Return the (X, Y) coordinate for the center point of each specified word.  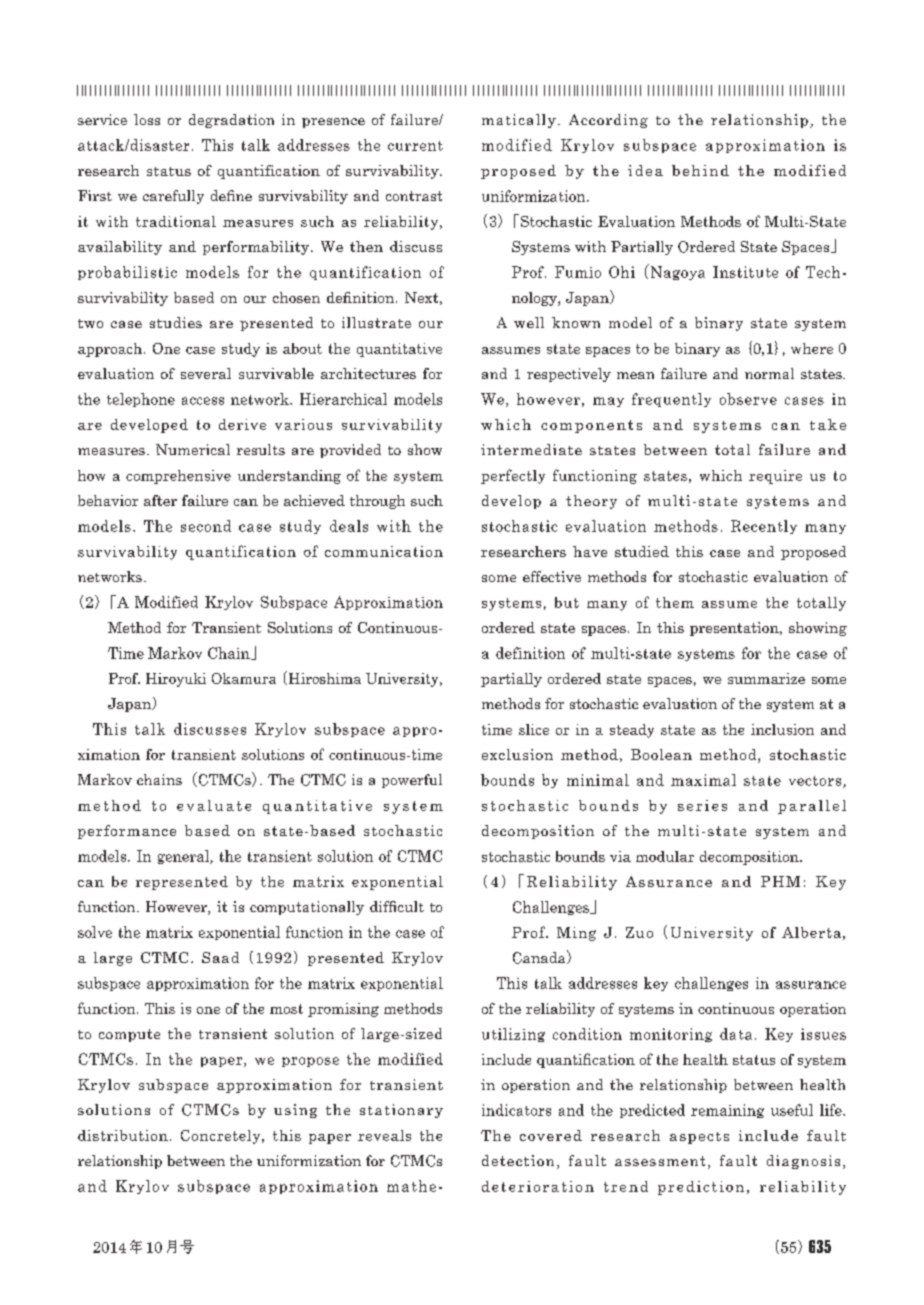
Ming (576, 934)
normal (769, 373)
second (206, 526)
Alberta (811, 932)
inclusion (782, 729)
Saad (220, 957)
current (415, 146)
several (206, 373)
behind (700, 170)
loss (147, 119)
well (529, 322)
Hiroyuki (176, 680)
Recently (764, 527)
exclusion (517, 754)
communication (384, 551)
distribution (123, 1135)
